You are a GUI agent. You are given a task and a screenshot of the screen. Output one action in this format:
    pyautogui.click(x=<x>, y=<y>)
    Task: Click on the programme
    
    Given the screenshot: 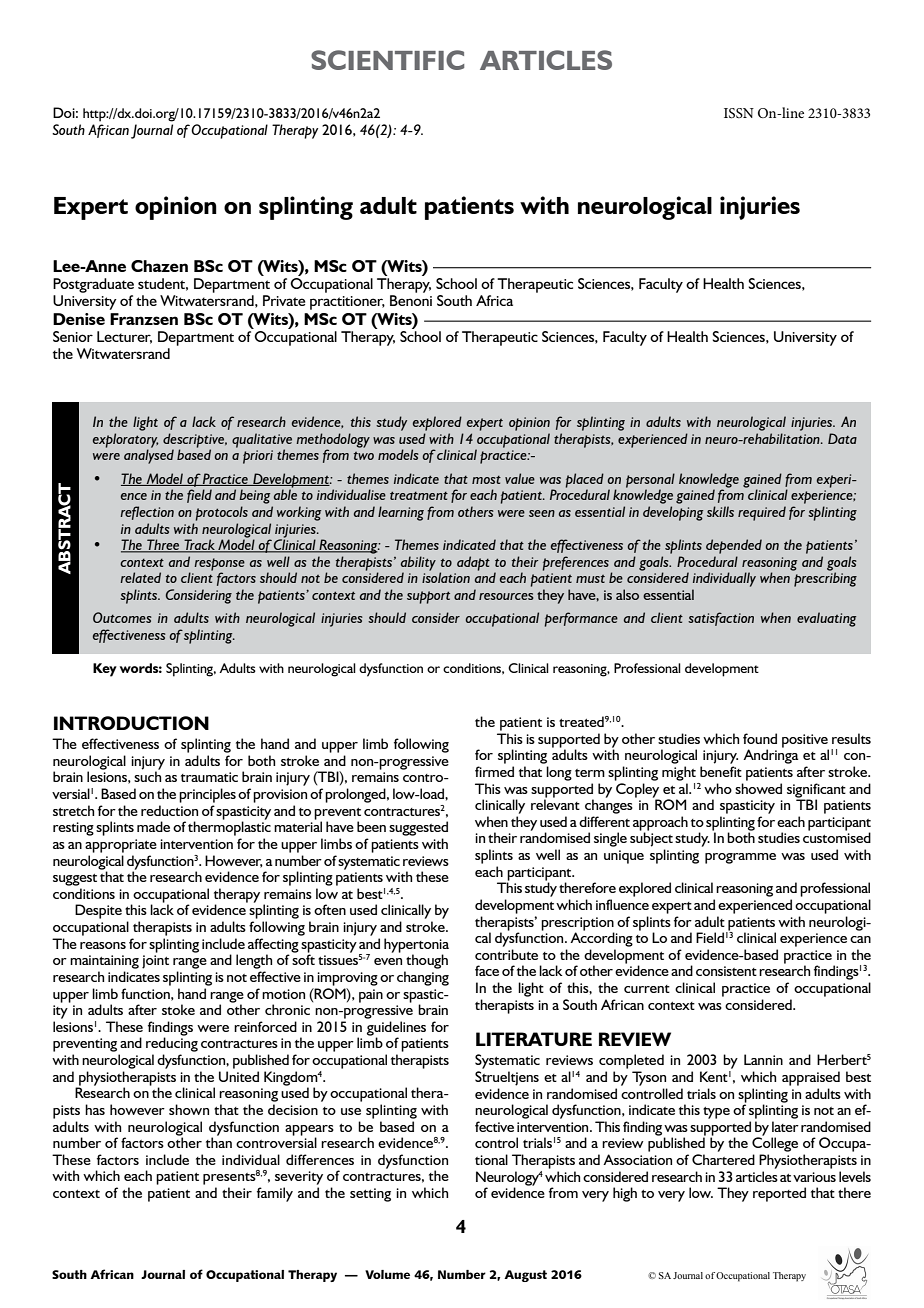 What is the action you would take?
    pyautogui.click(x=740, y=858)
